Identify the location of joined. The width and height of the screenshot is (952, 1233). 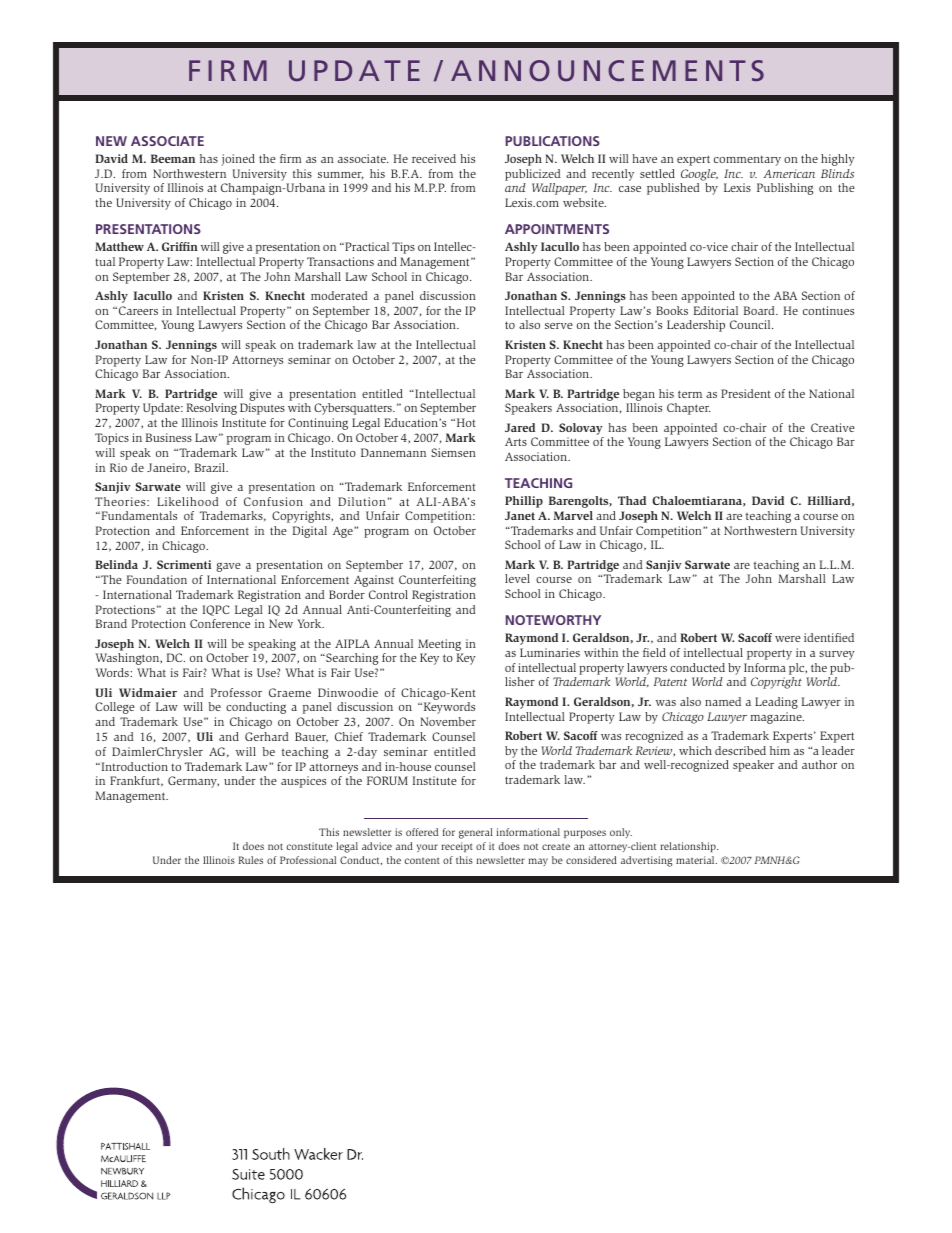
(238, 160).
